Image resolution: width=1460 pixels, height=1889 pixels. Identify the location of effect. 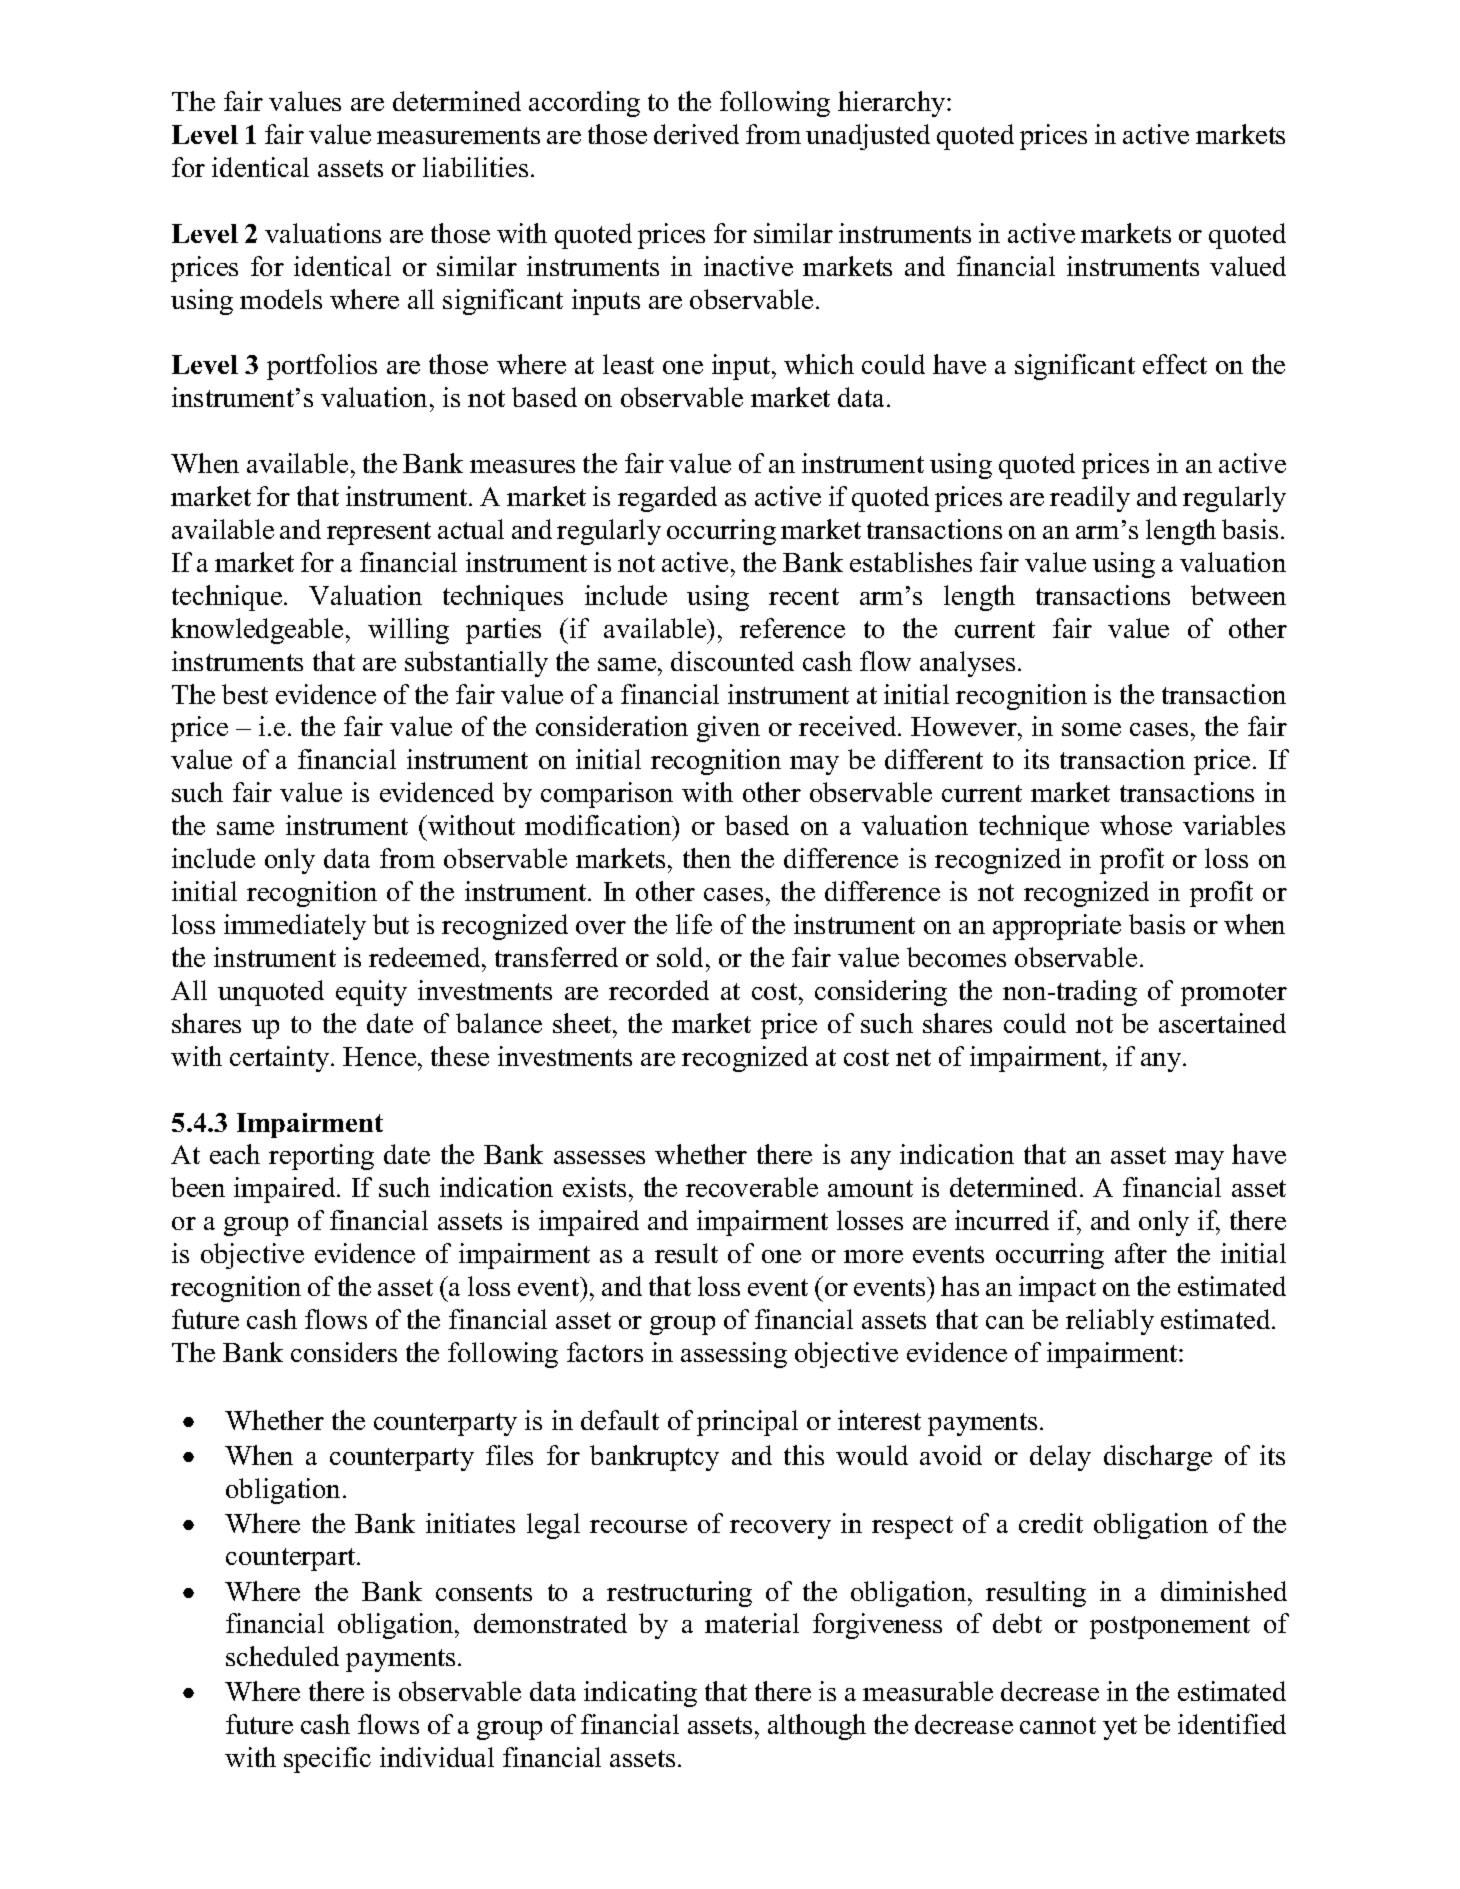
(1175, 364).
